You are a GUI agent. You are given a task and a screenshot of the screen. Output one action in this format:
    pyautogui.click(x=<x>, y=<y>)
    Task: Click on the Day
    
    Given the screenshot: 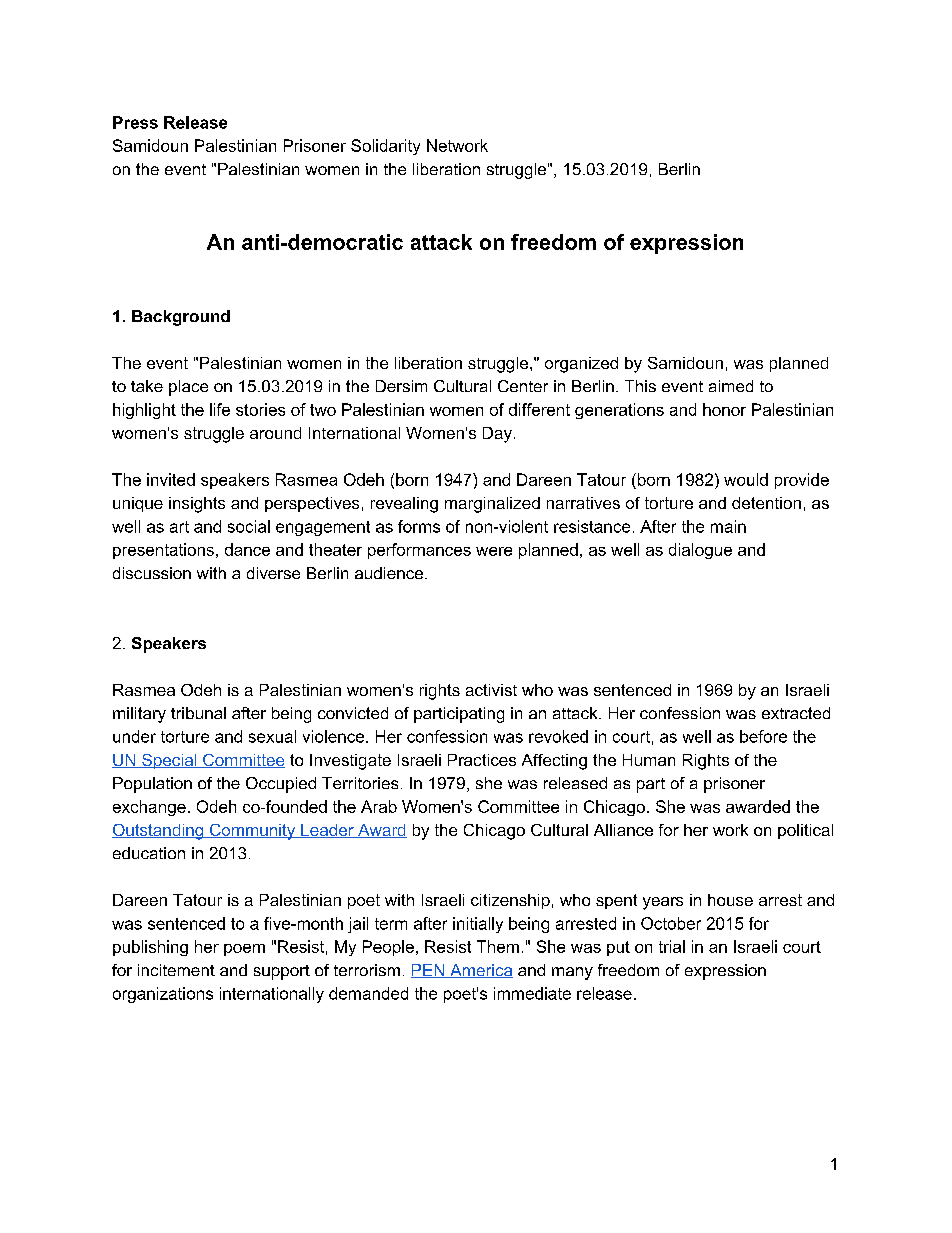 What is the action you would take?
    pyautogui.click(x=497, y=435)
